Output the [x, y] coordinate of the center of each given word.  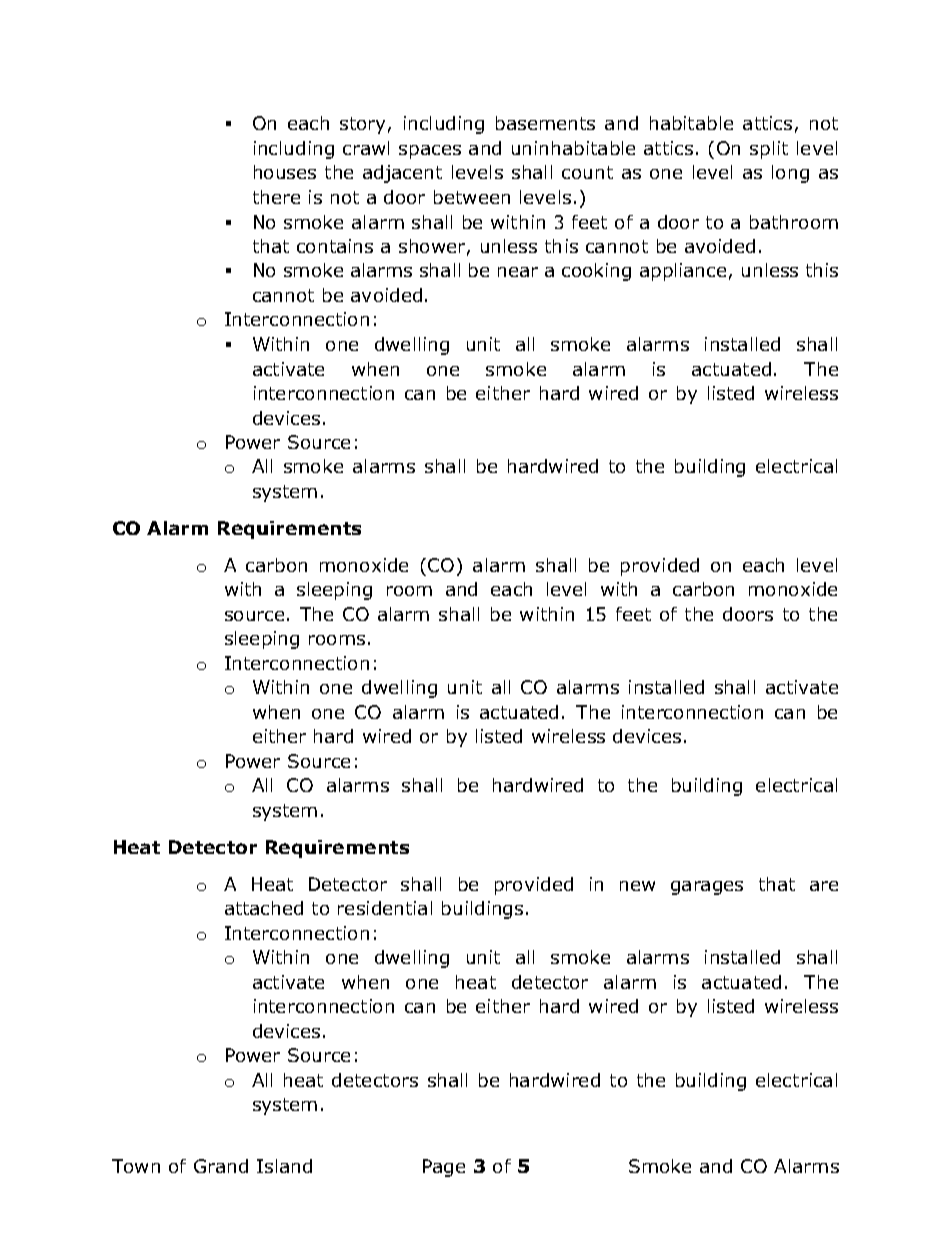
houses [285, 172]
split [769, 150]
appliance [683, 272]
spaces [430, 152]
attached [264, 908]
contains [335, 246]
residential [385, 908]
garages [707, 888]
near [518, 272]
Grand [221, 1166]
